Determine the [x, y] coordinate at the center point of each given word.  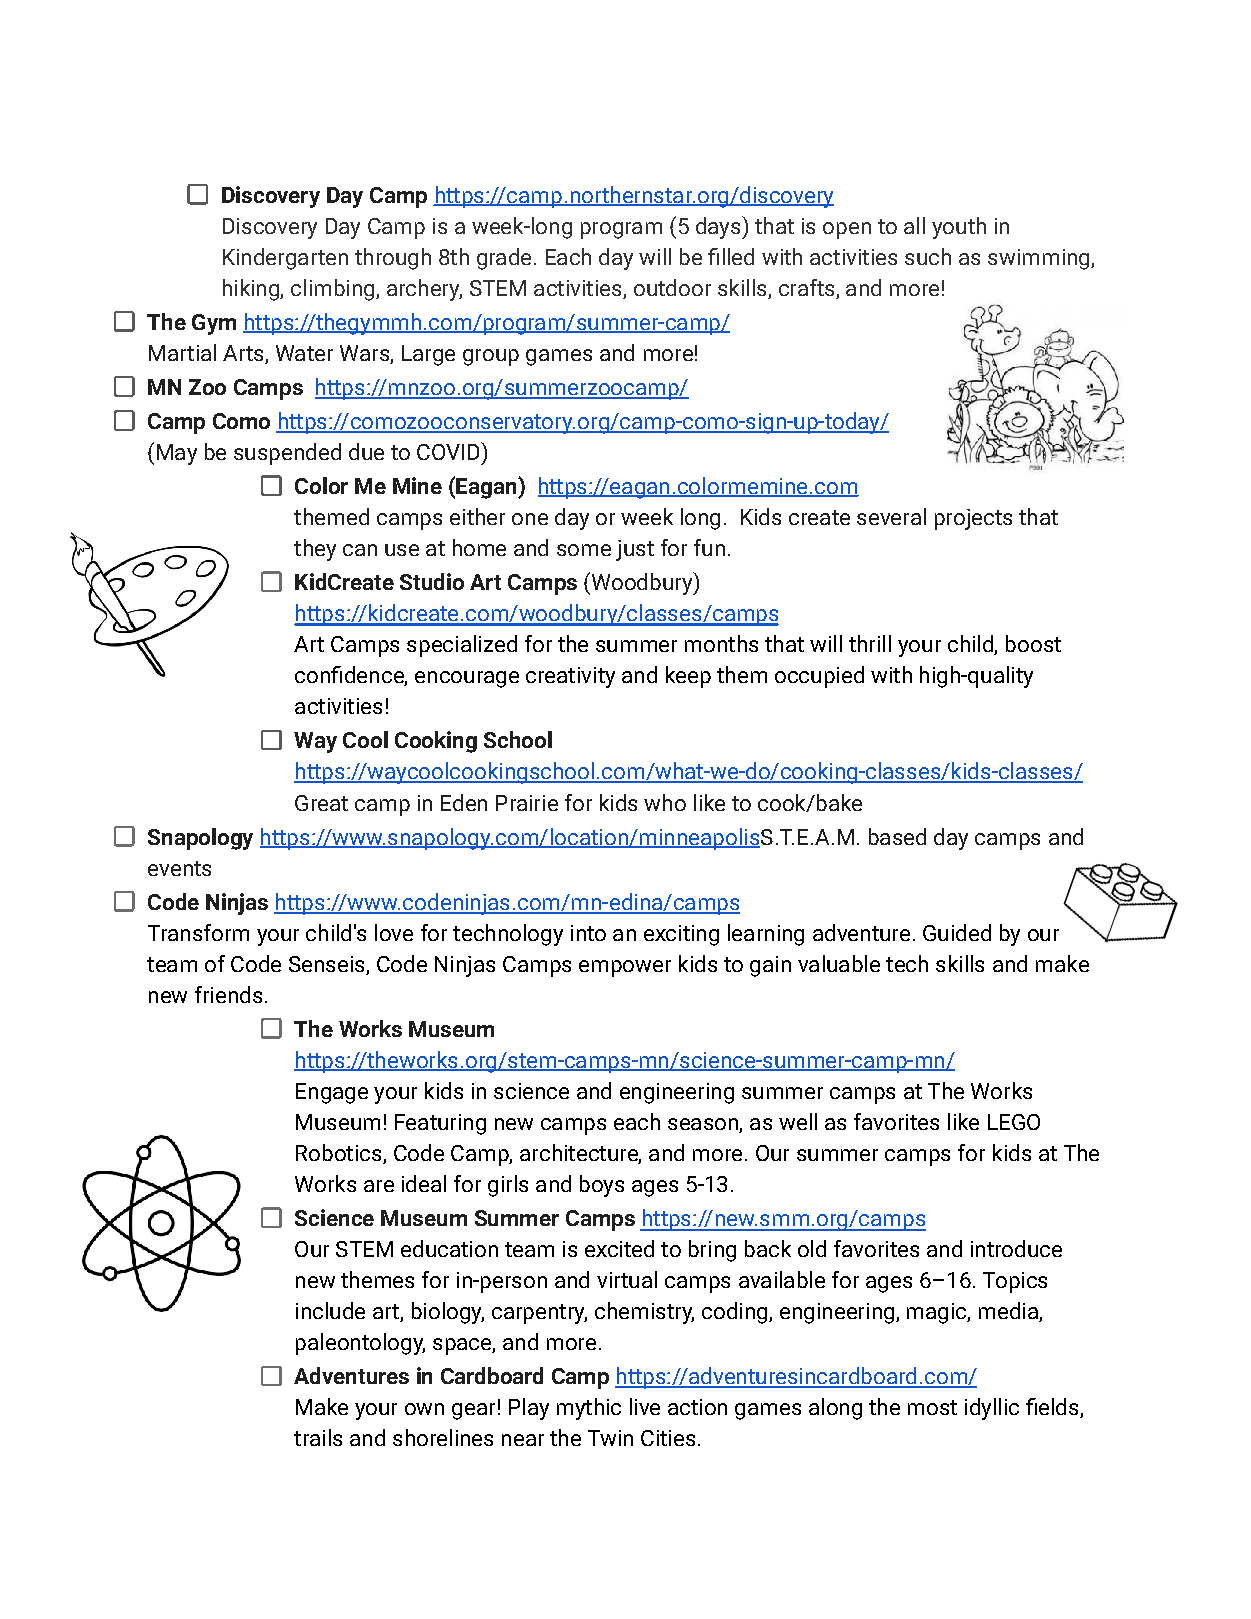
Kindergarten [285, 259]
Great [321, 803]
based [897, 836]
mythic [589, 1409]
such [928, 256]
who [665, 802]
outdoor [672, 287]
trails [318, 1437]
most [932, 1407]
